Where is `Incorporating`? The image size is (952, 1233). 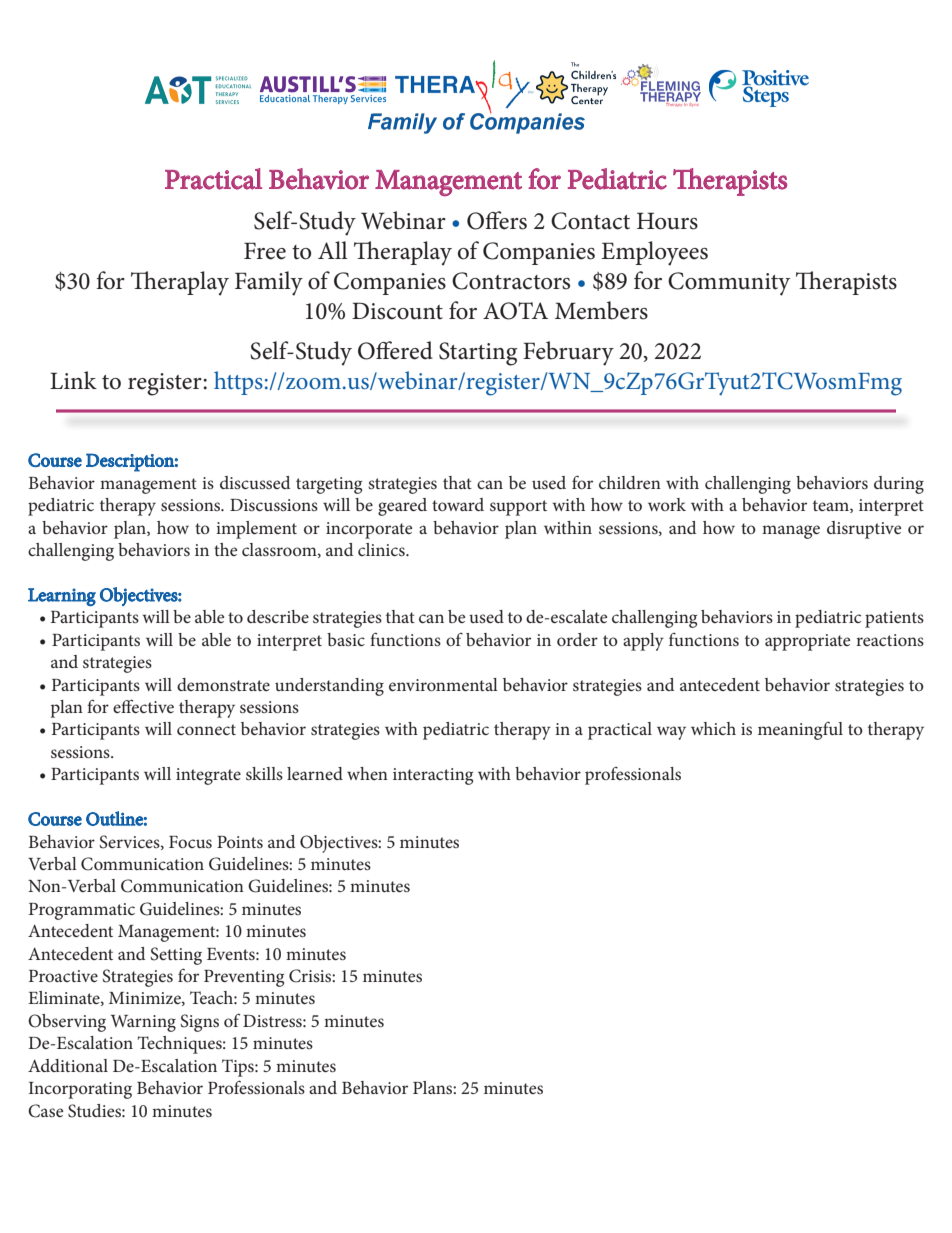
Incorporating is located at coordinates (80, 1090).
